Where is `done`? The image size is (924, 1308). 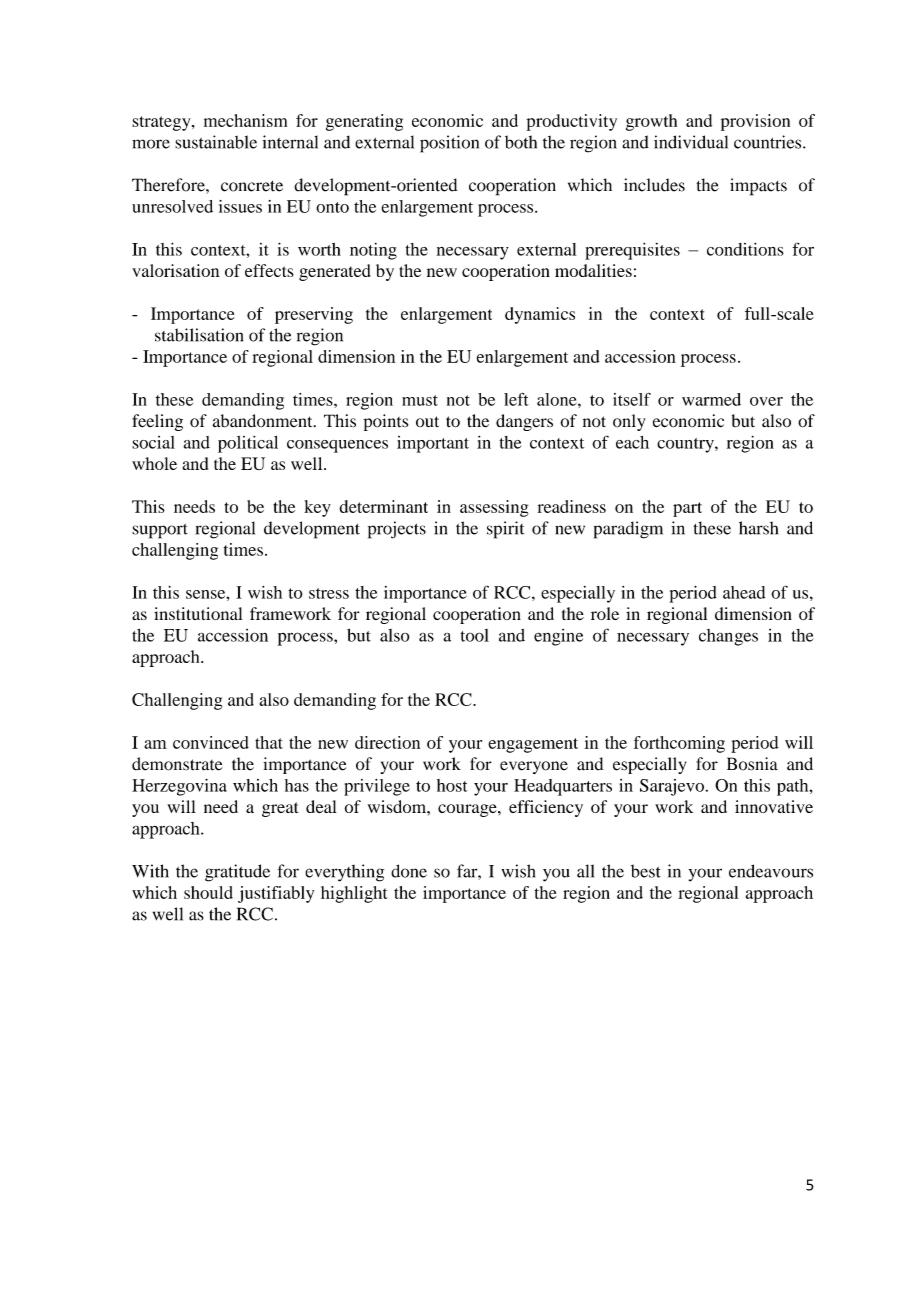 done is located at coordinates (409, 871).
